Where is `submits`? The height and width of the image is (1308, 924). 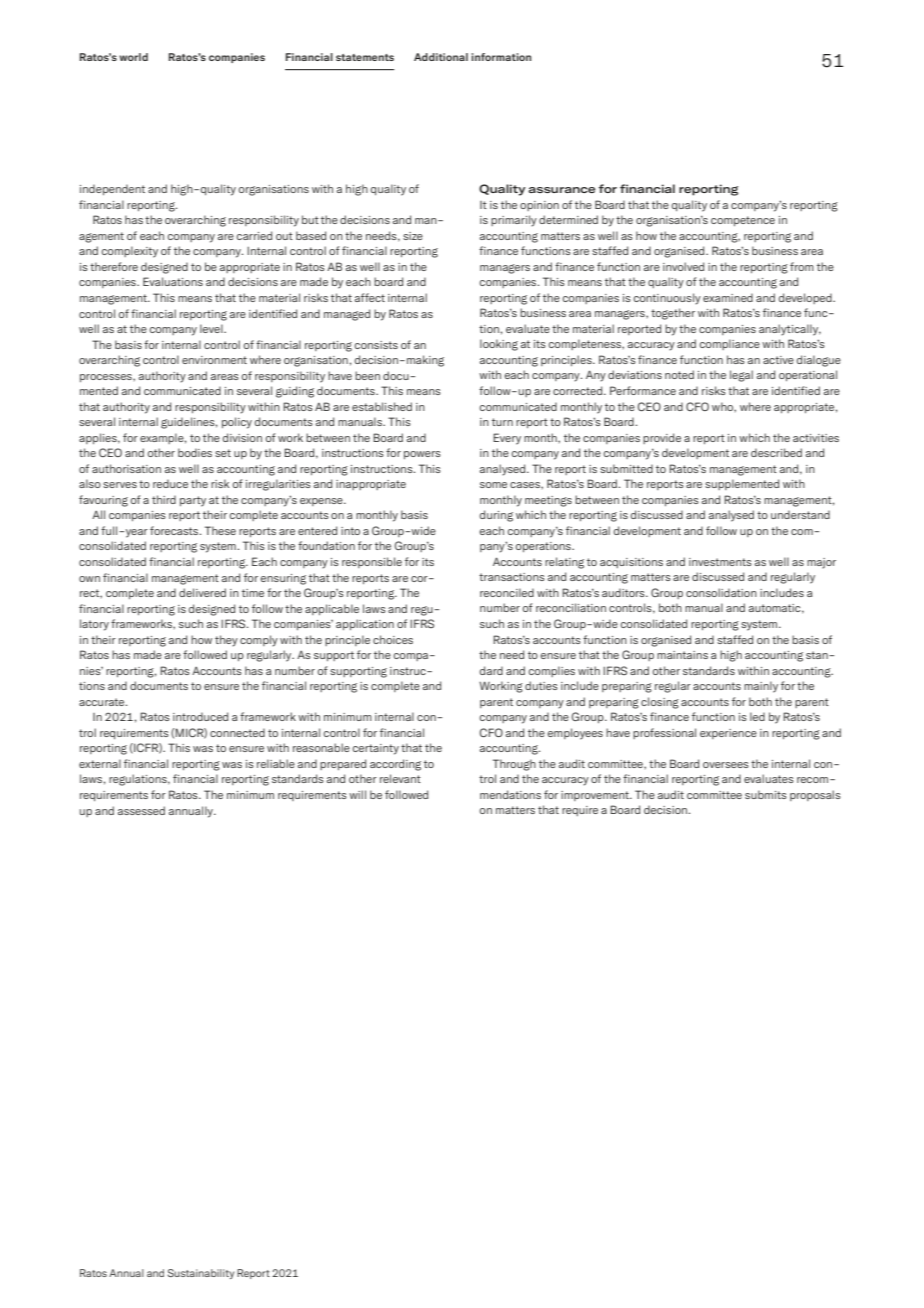
submits is located at coordinates (766, 794).
